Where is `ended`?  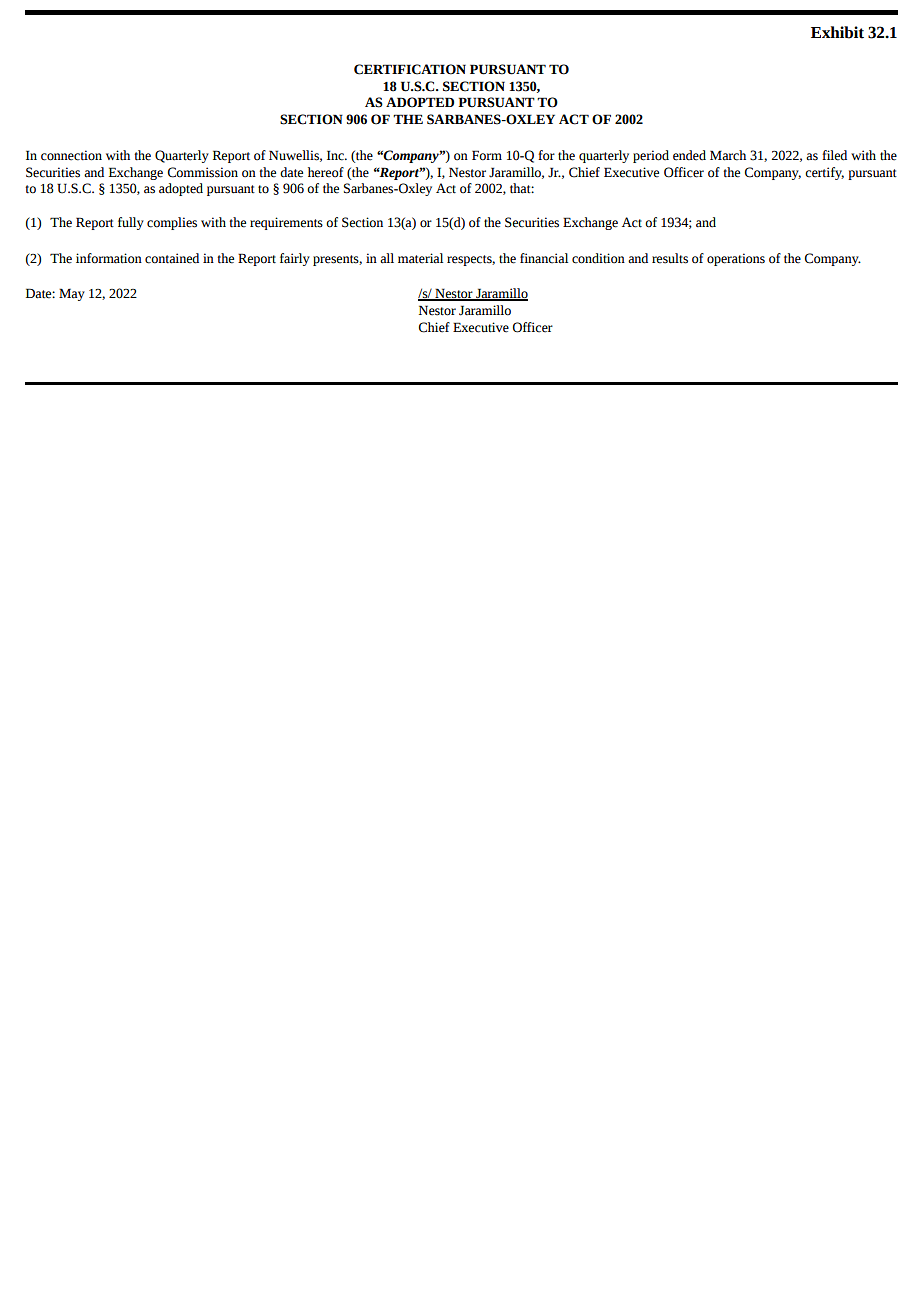
ended is located at coordinates (689, 155).
